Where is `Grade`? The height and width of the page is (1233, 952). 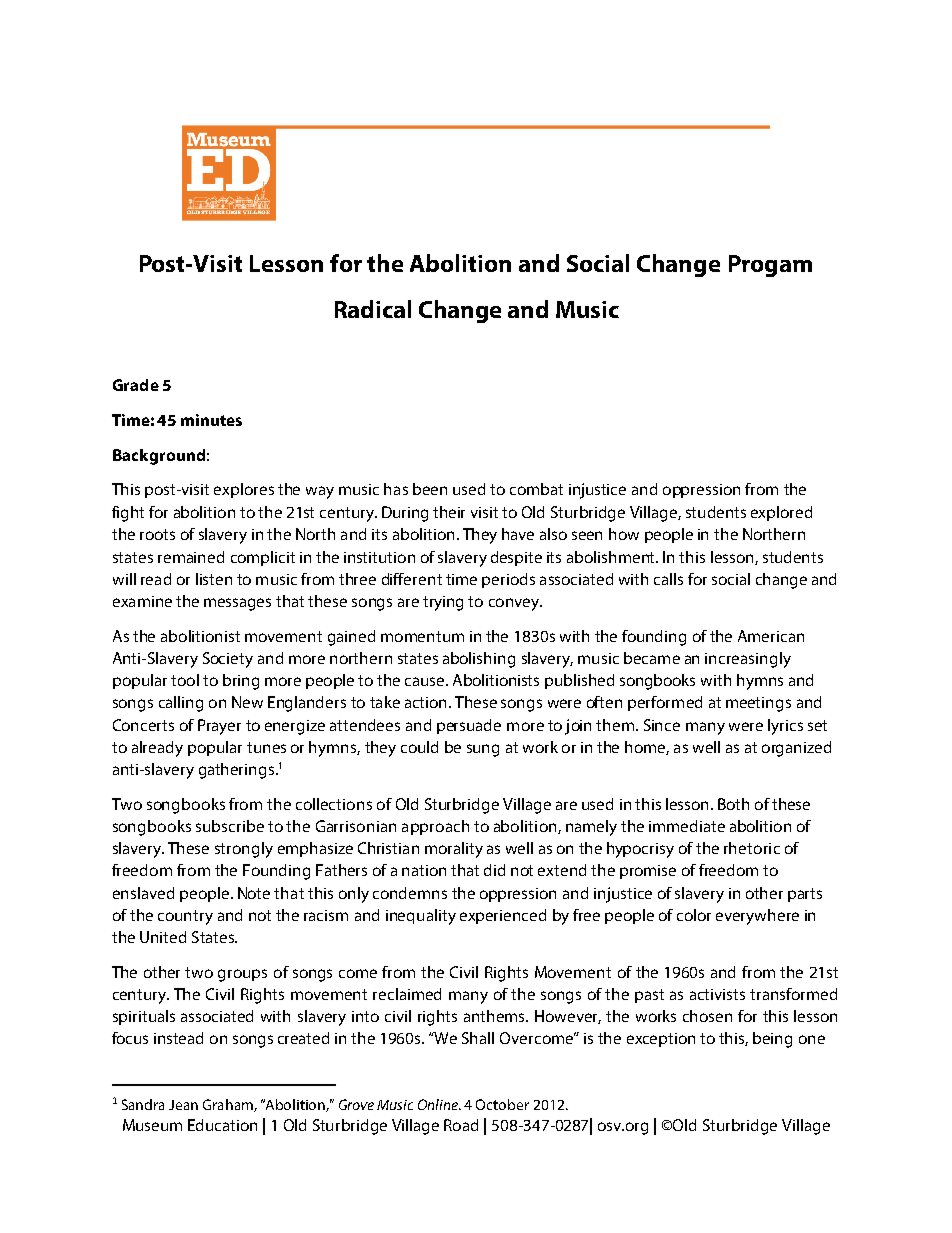 Grade is located at coordinates (136, 385).
